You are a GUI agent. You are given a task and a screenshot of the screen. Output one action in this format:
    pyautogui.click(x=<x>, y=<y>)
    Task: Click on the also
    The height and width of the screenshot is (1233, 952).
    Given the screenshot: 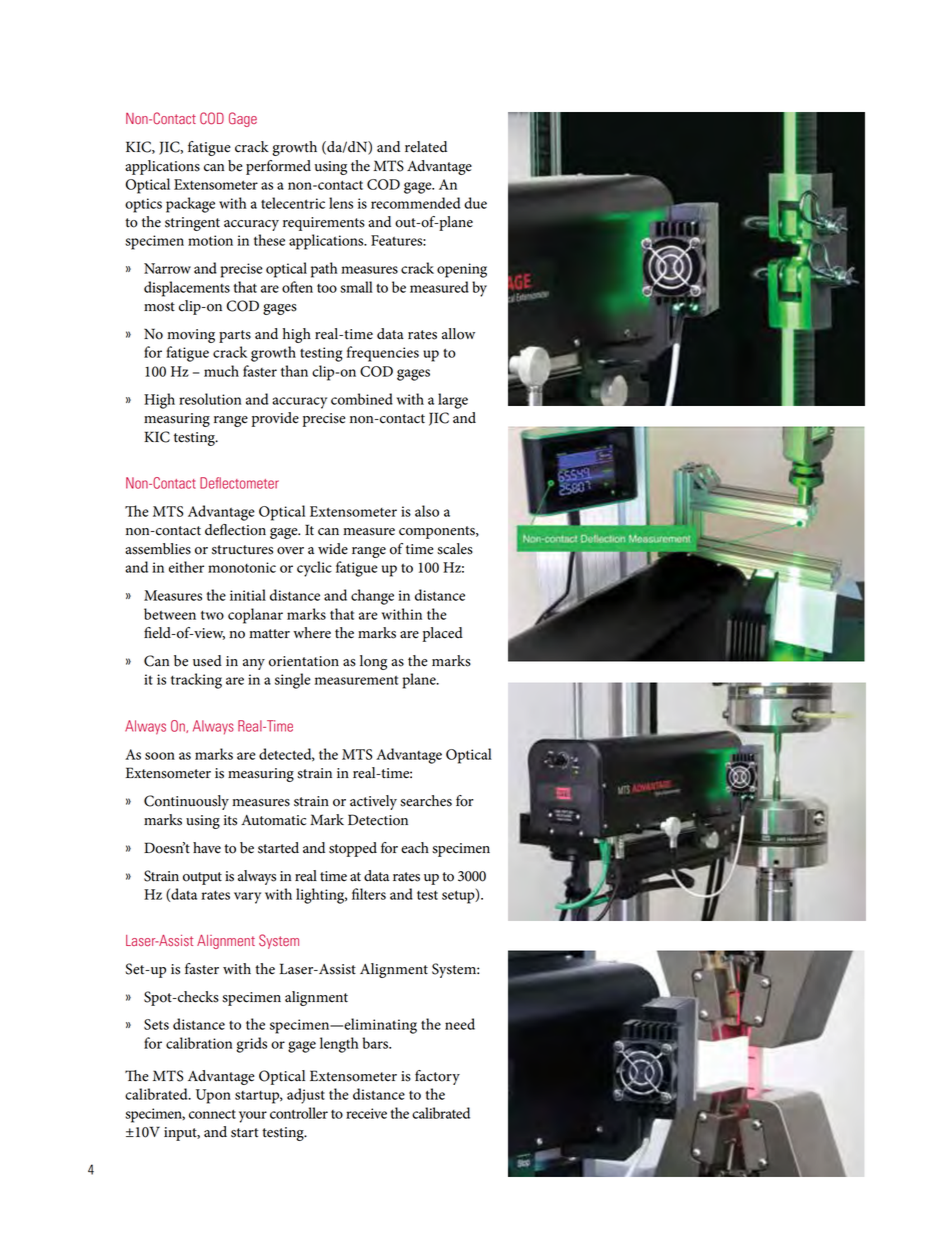 What is the action you would take?
    pyautogui.click(x=427, y=511)
